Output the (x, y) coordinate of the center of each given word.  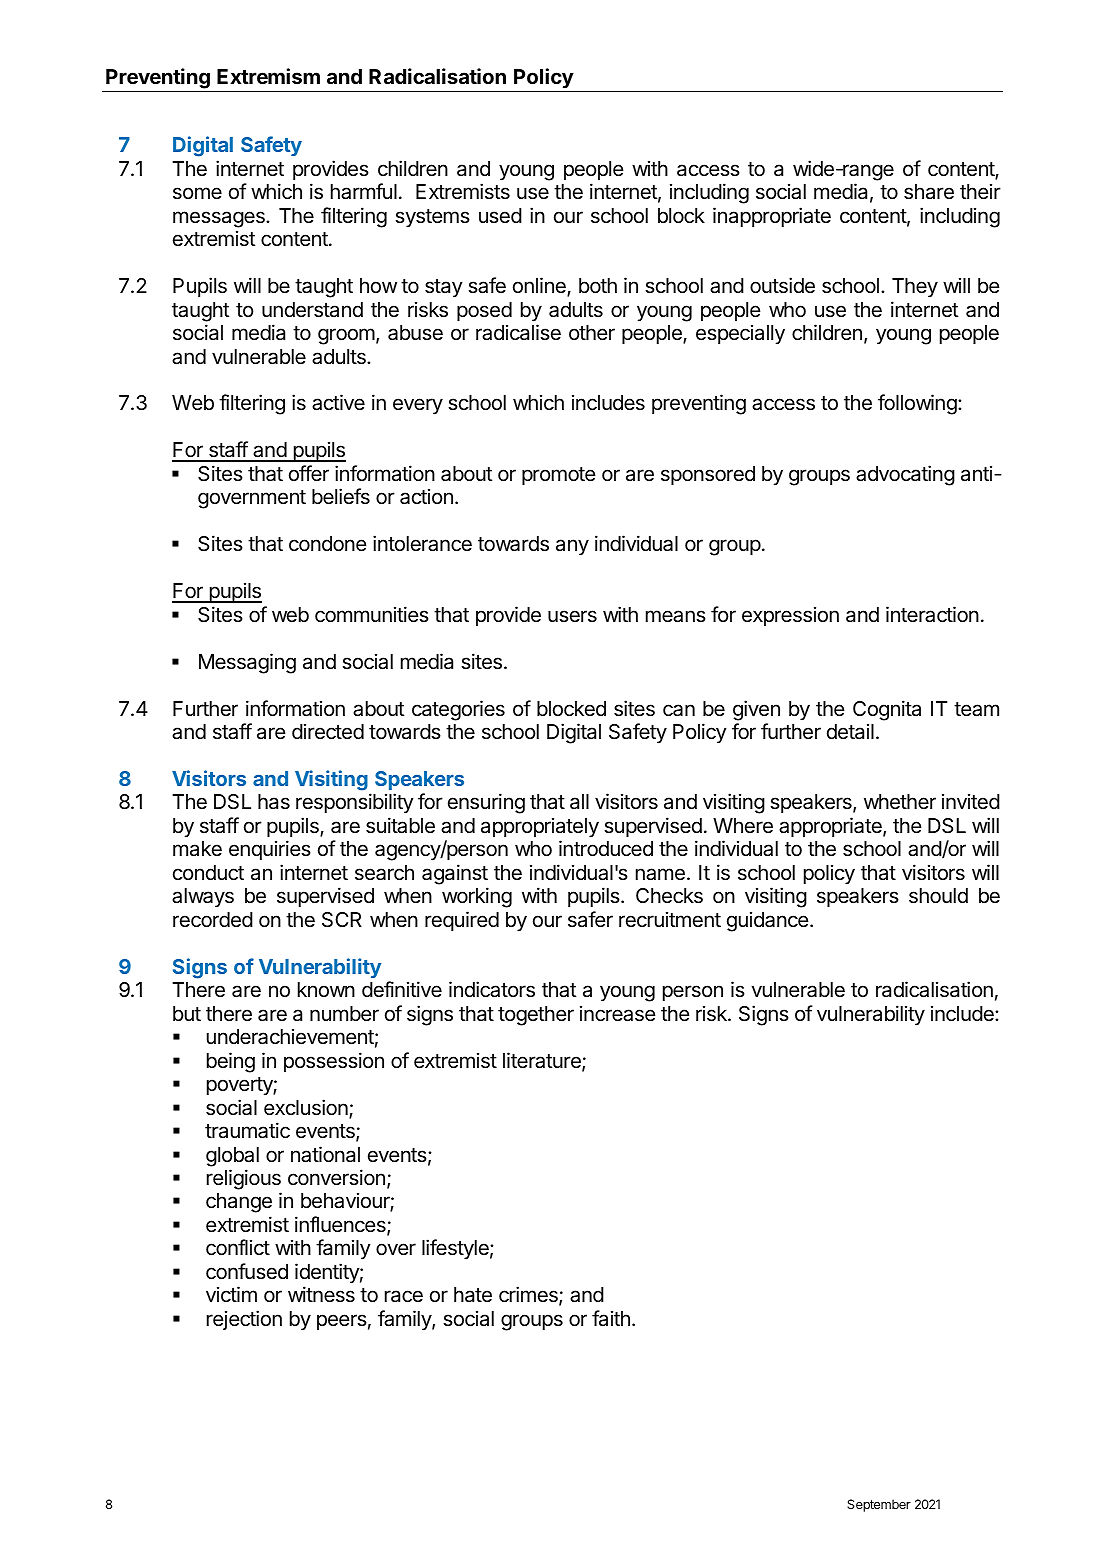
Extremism (268, 76)
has (274, 801)
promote (559, 476)
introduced (606, 848)
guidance (769, 921)
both (598, 285)
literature (543, 1061)
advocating (905, 475)
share (929, 192)
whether (900, 802)
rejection (244, 1320)
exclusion (307, 1108)
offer (309, 473)
